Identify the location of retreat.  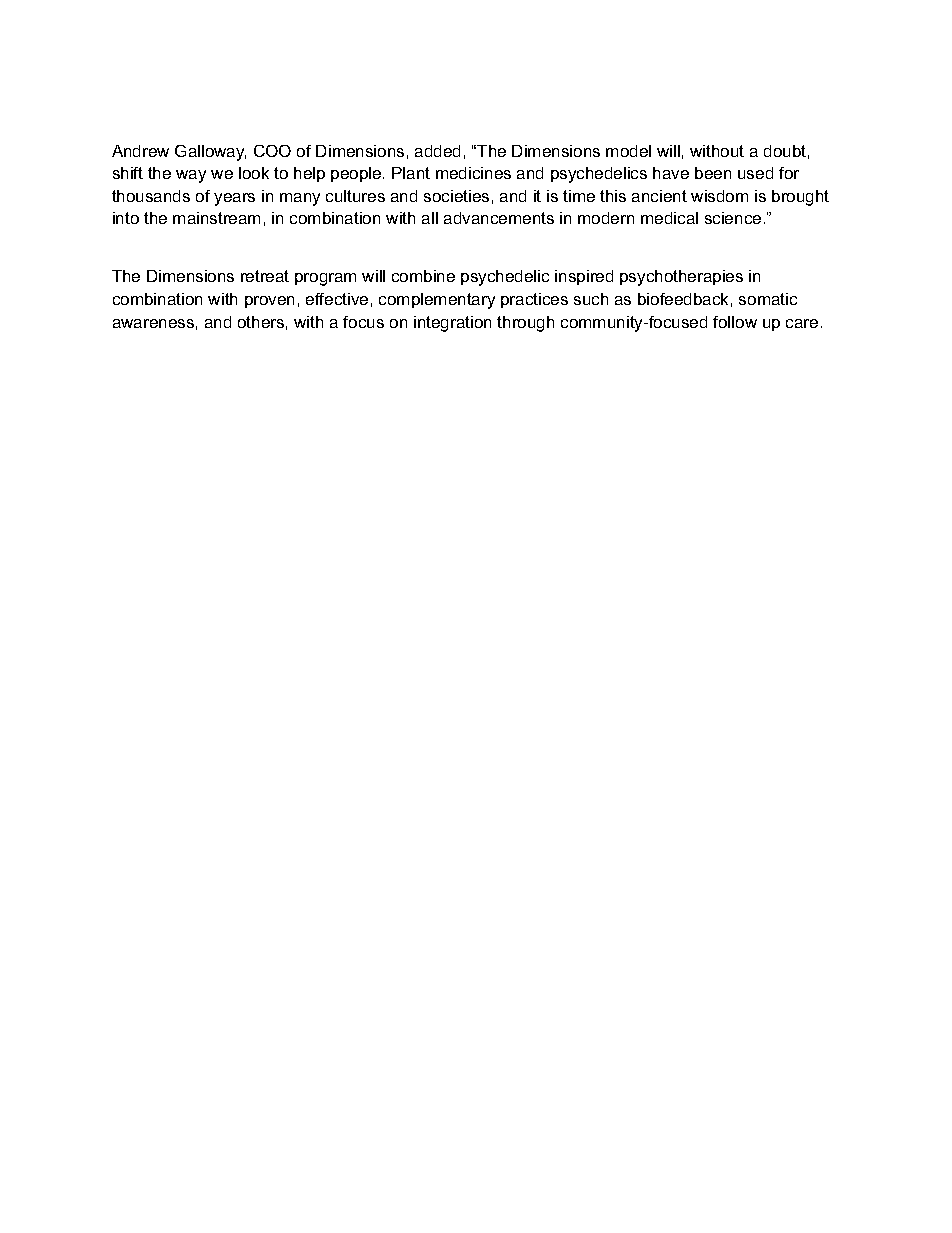
(265, 276).
